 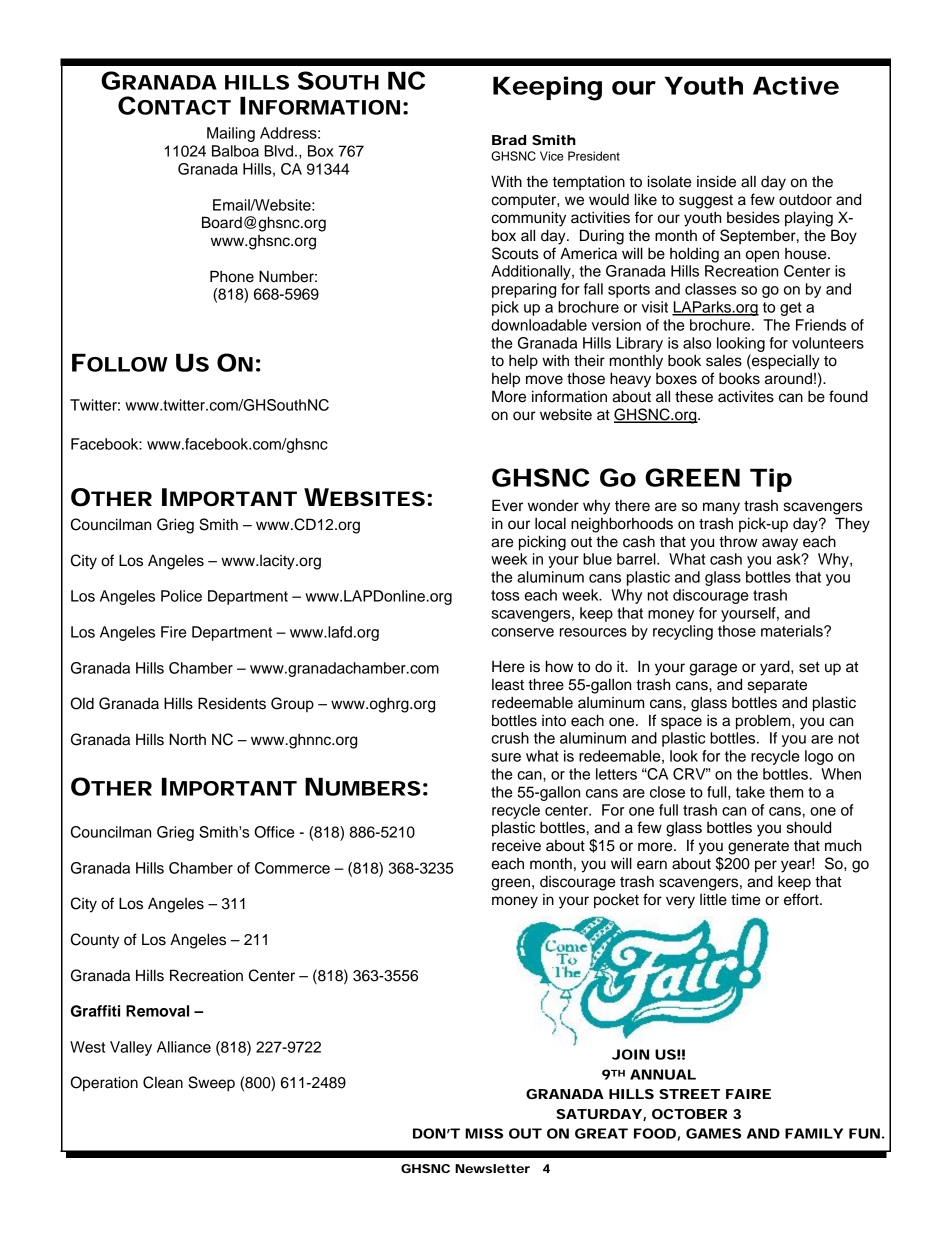 What do you see at coordinates (509, 140) in the screenshot?
I see `Brad` at bounding box center [509, 140].
